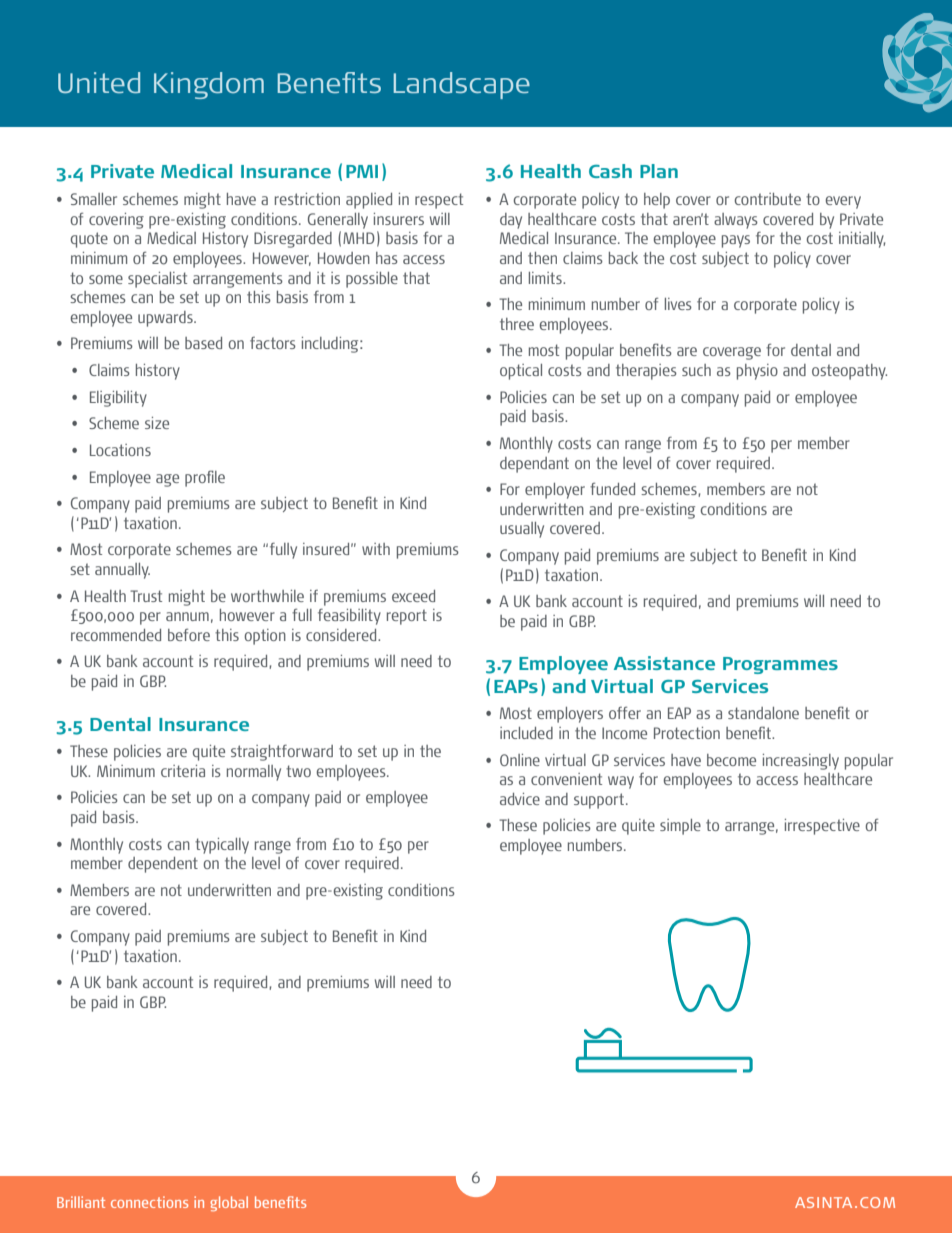 The width and height of the page is (952, 1233). Describe the element at coordinates (680, 827) in the page. I see `simple` at that location.
